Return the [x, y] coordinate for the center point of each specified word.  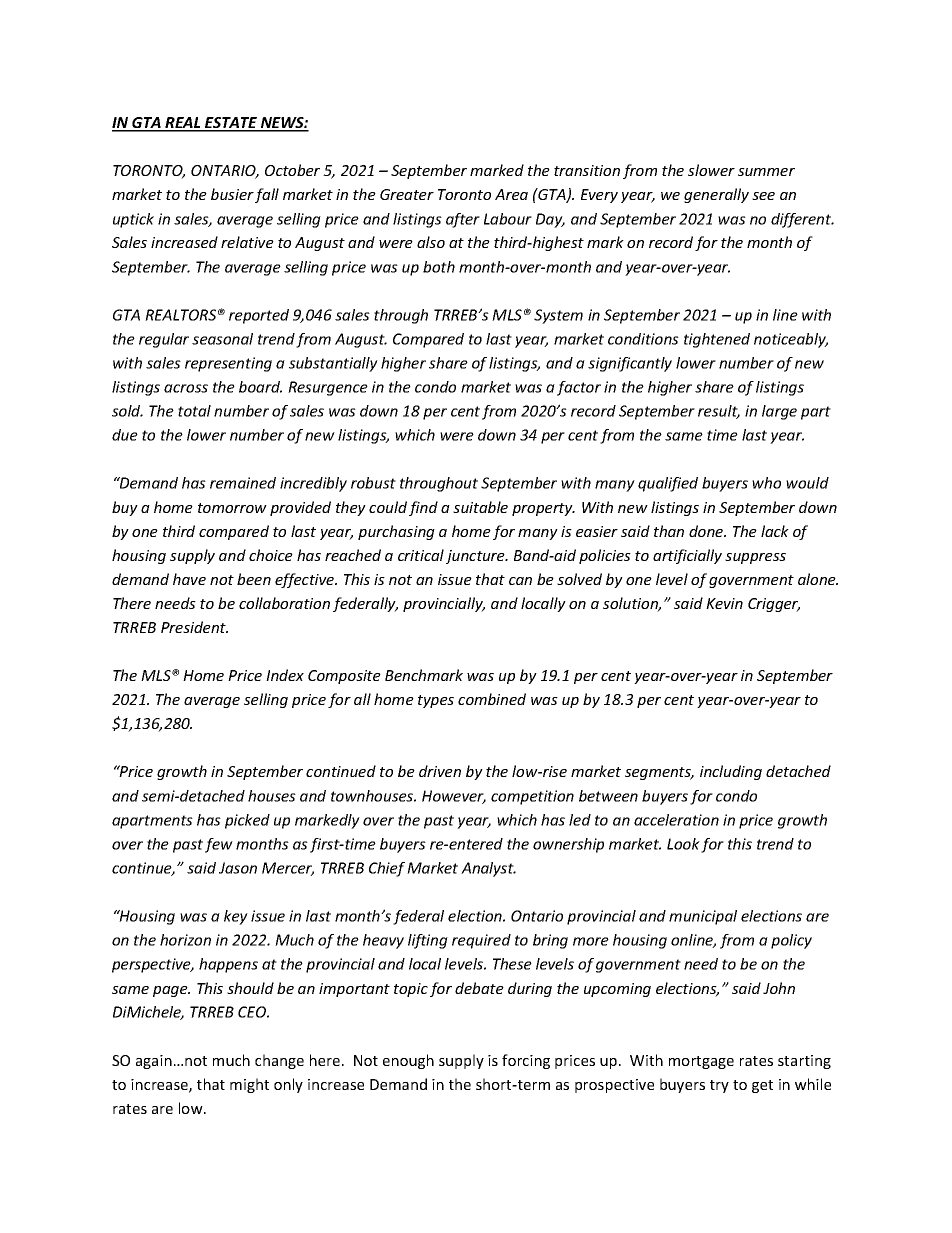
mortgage [701, 1062]
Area [511, 194]
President [194, 627]
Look [683, 844]
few [219, 845]
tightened [717, 340]
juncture [476, 557]
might [249, 1085]
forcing [526, 1061]
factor [579, 388]
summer [766, 172]
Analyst [488, 869]
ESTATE [231, 124]
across [186, 388]
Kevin [724, 603]
